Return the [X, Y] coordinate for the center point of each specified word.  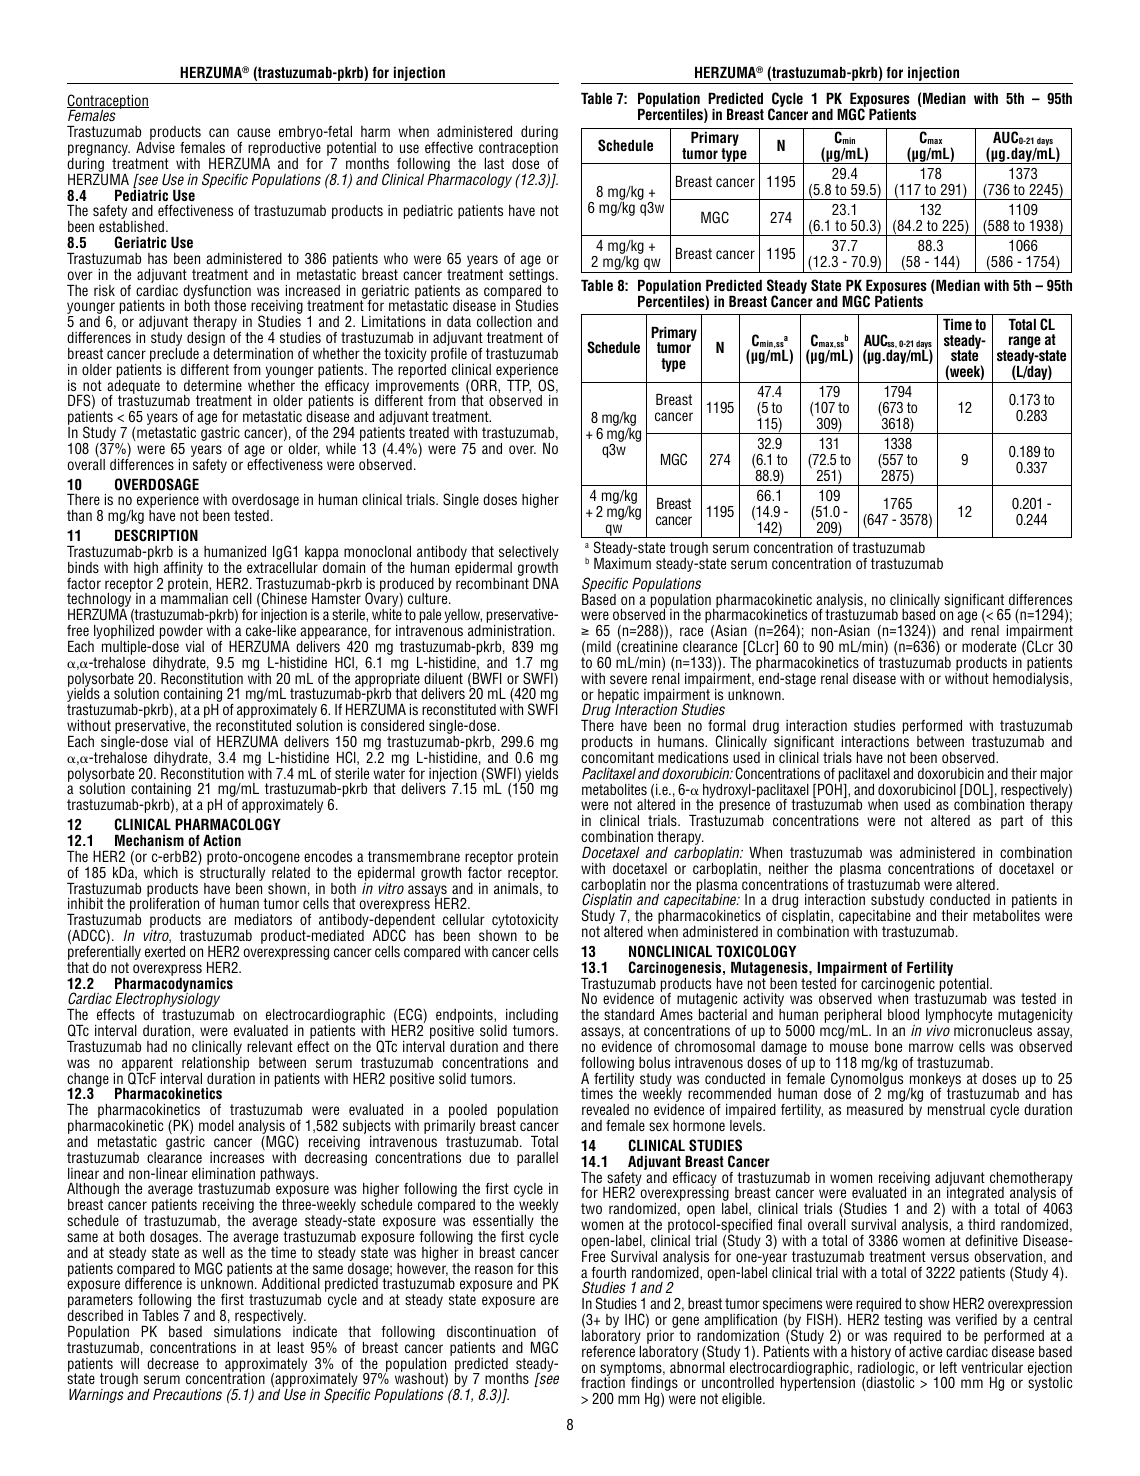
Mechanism [149, 840]
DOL [978, 790]
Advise [155, 147]
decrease [173, 1363]
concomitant [617, 757]
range [1025, 343]
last [494, 163]
